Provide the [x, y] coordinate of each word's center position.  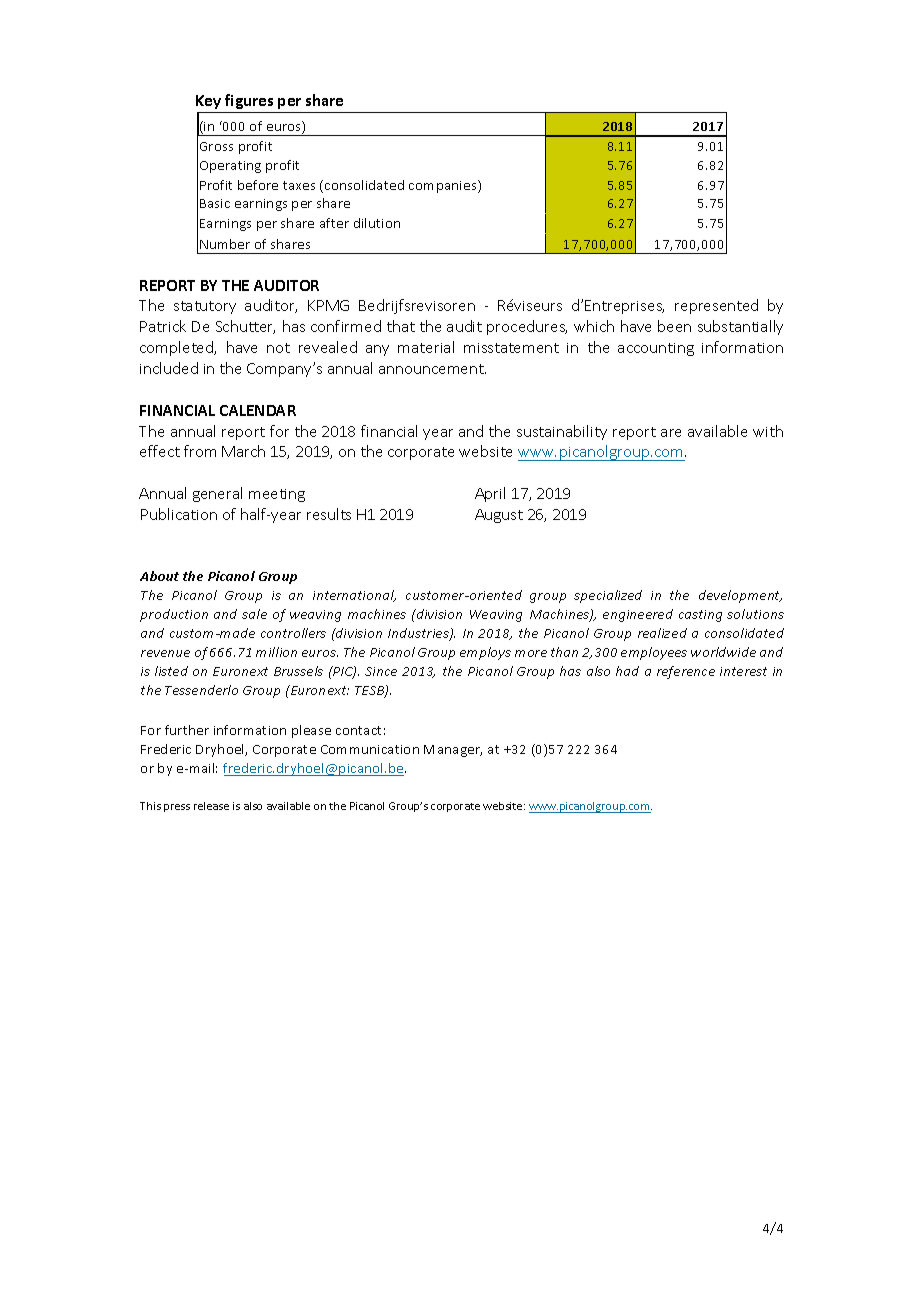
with [768, 431]
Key [208, 102]
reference [686, 672]
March [243, 451]
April [490, 494]
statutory [205, 307]
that [401, 326]
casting [700, 616]
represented [716, 306]
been [674, 326]
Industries [419, 634]
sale [254, 614]
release [211, 806]
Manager [453, 751]
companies [444, 186]
